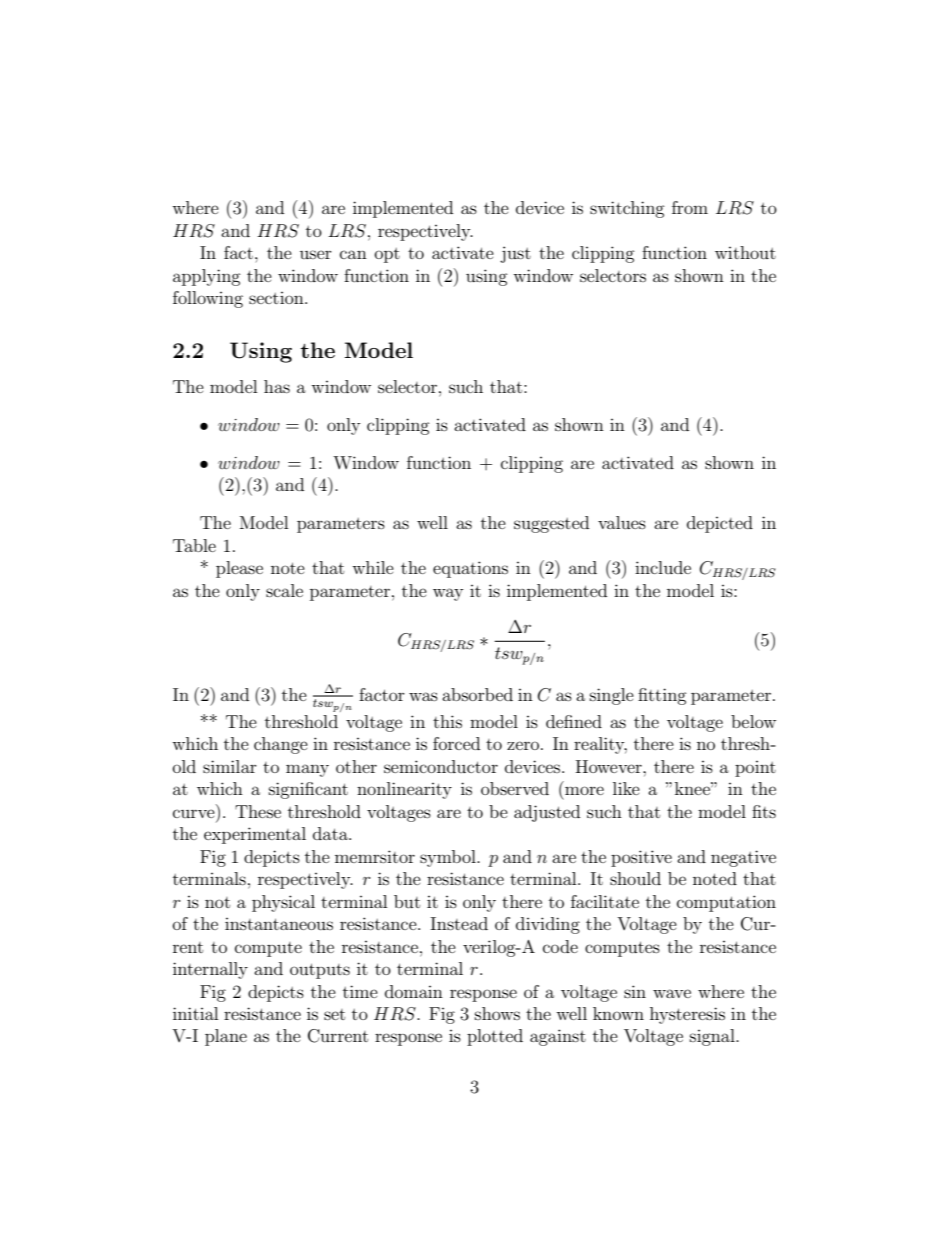  Describe the element at coordinates (281, 745) in the screenshot. I see `change` at that location.
